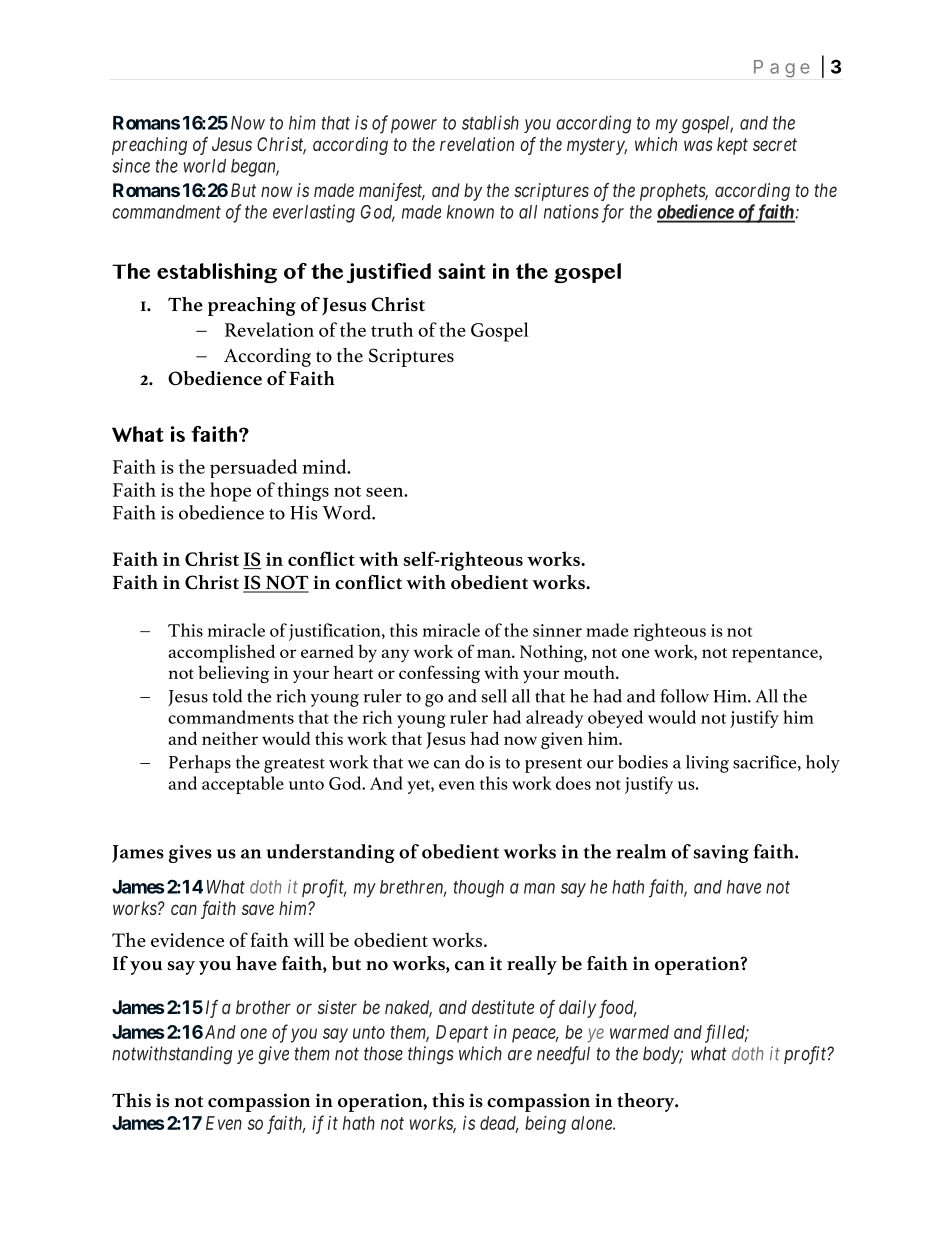  I want to click on world, so click(205, 166).
